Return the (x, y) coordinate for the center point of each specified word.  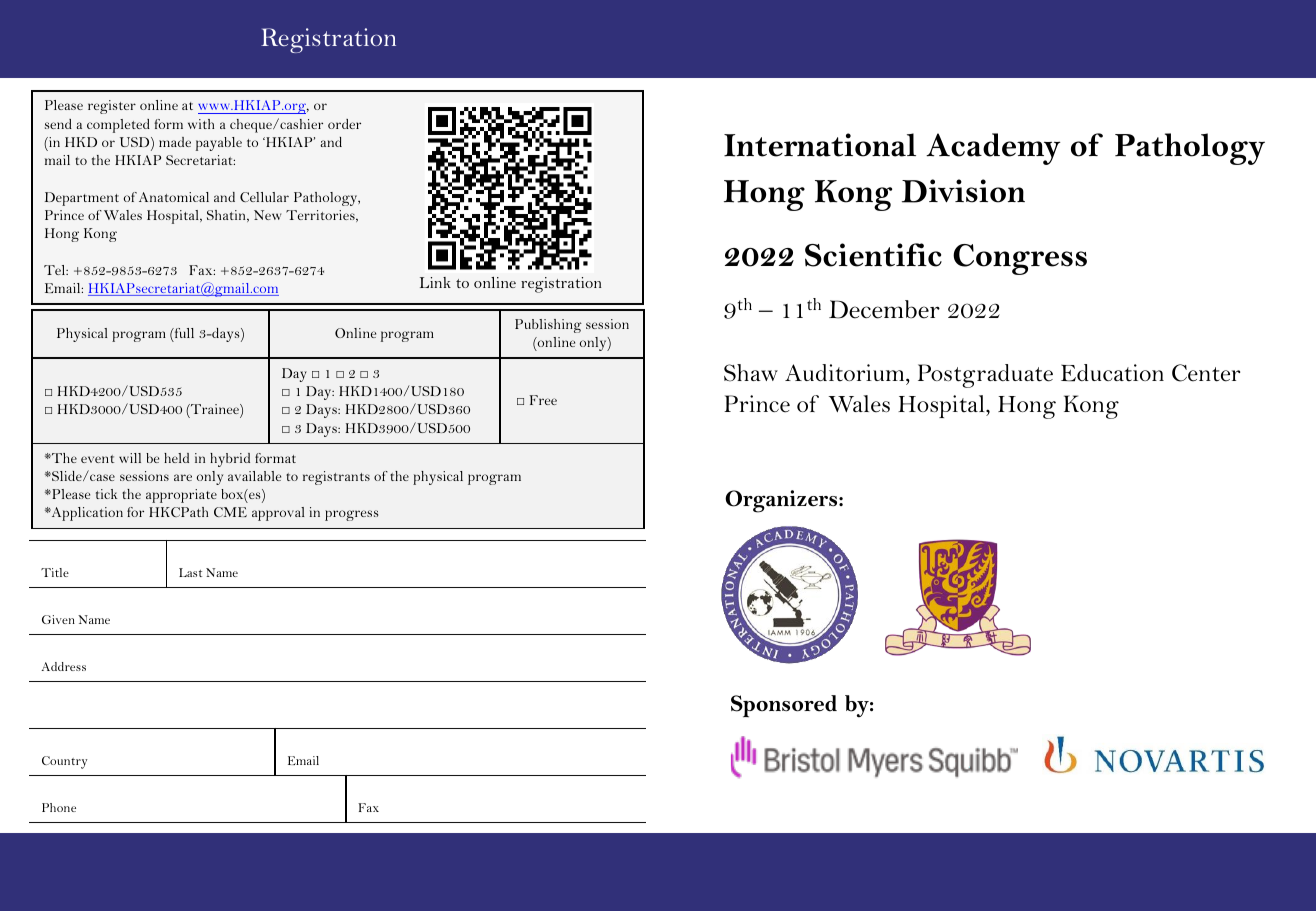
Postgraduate (985, 376)
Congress (1020, 259)
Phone (59, 807)
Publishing (548, 326)
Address (63, 666)
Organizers (782, 501)
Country (65, 762)
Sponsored (784, 706)
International (820, 145)
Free (543, 400)
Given (58, 619)
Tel (56, 270)
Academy (993, 149)
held (176, 458)
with (201, 124)
